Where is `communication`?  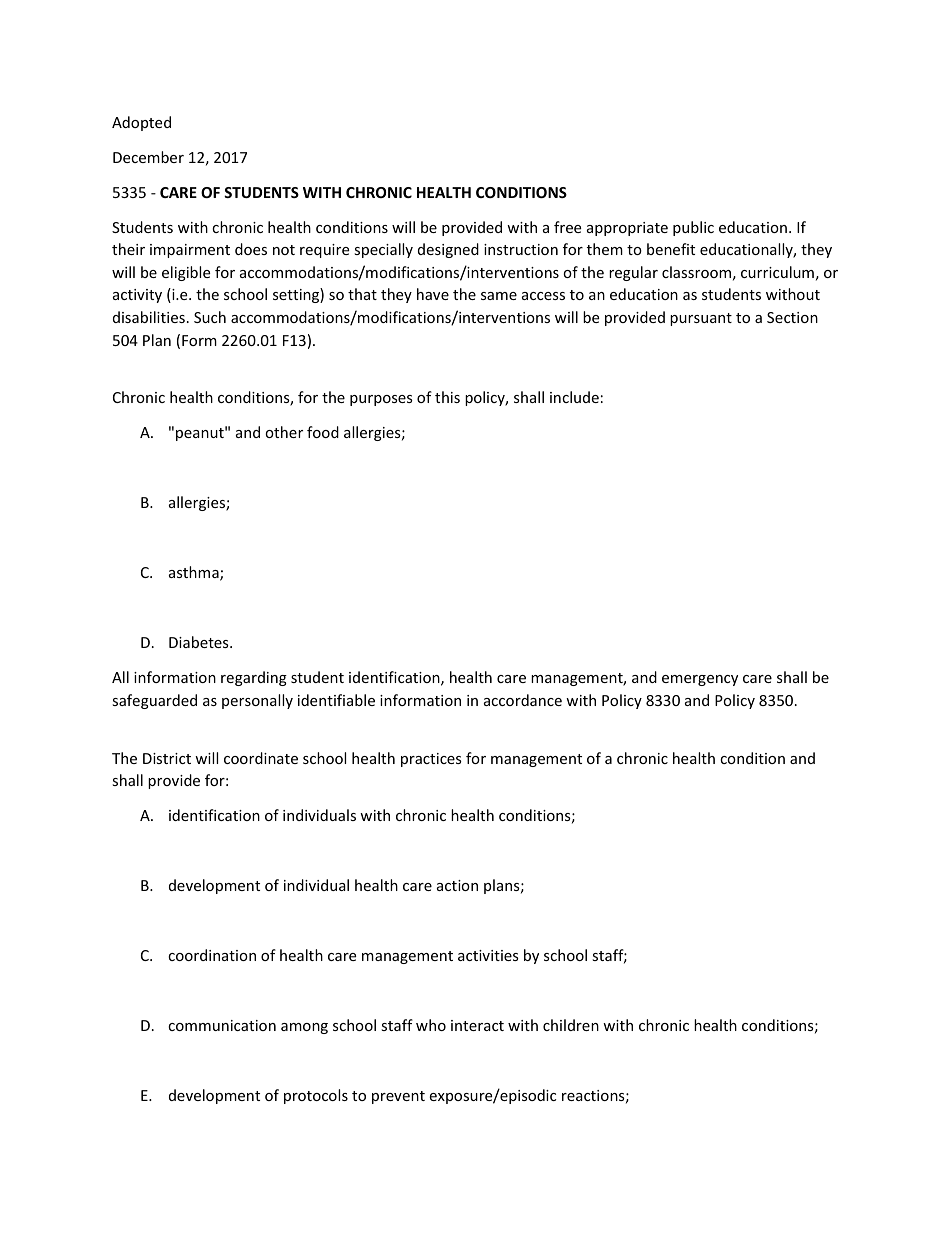 communication is located at coordinates (222, 1025).
